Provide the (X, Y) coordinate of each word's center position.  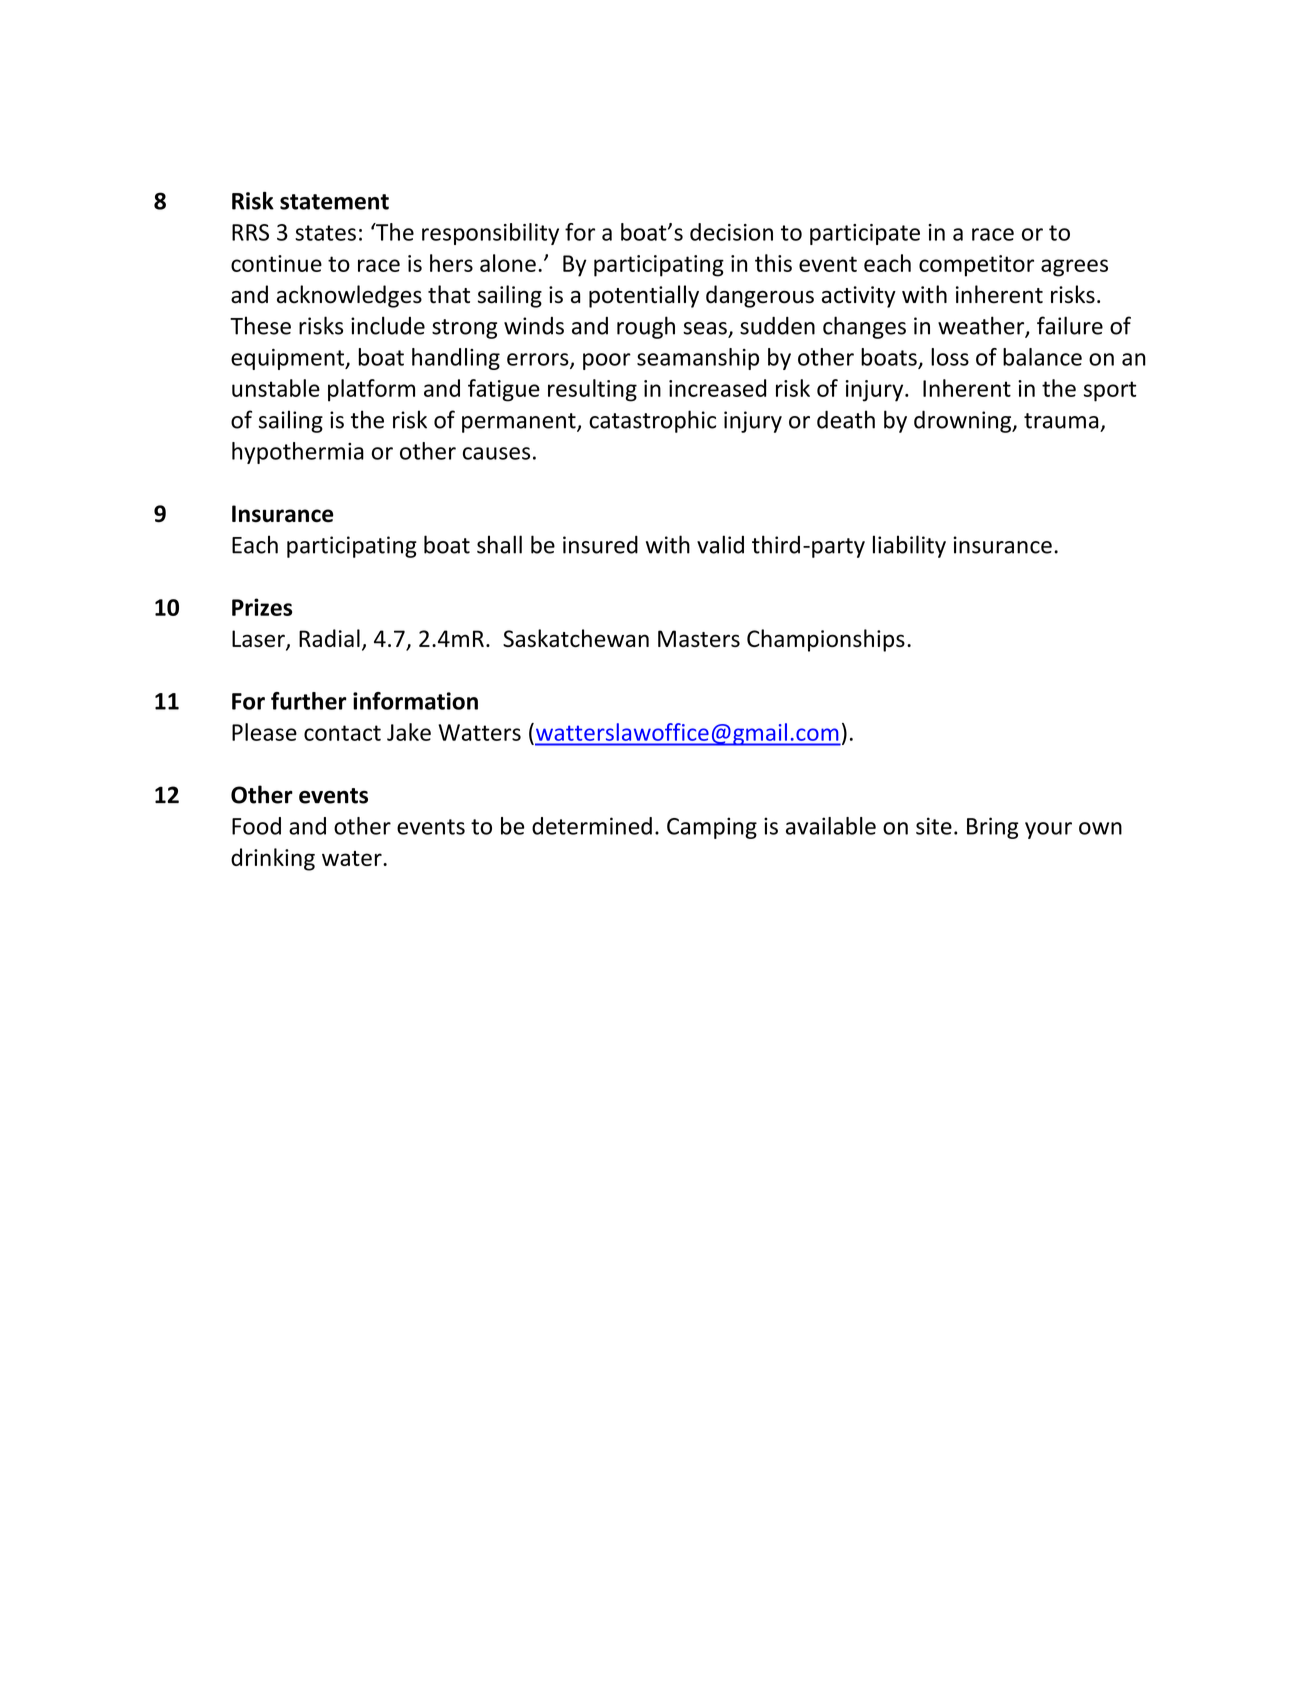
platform (371, 390)
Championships (826, 640)
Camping (712, 828)
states (325, 233)
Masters (699, 638)
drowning (964, 421)
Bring (993, 828)
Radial (329, 638)
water (353, 858)
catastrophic (652, 421)
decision (731, 232)
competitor (976, 266)
